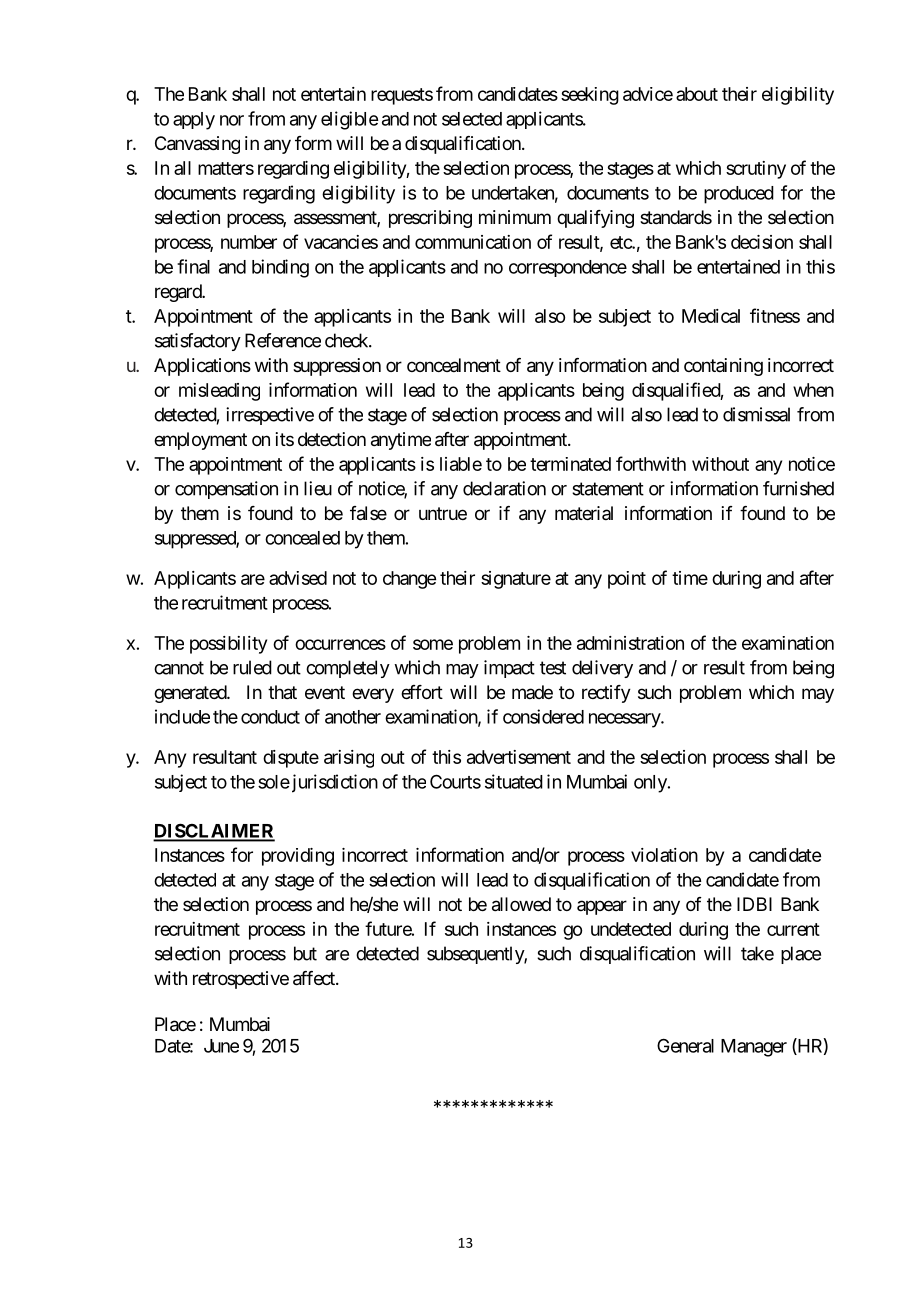  What do you see at coordinates (232, 120) in the screenshot?
I see `nor` at bounding box center [232, 120].
